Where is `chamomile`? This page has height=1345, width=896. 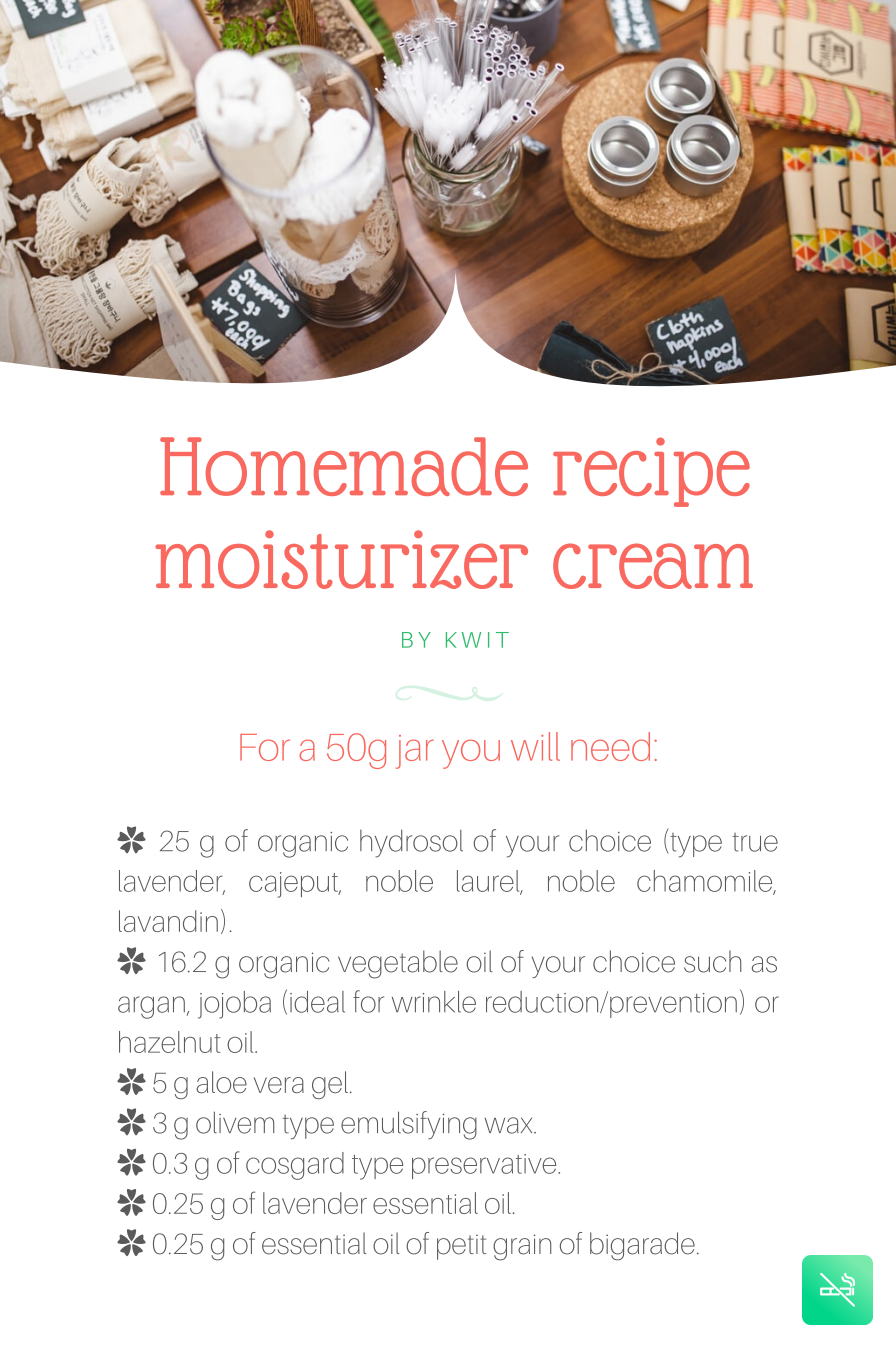
chamomile is located at coordinates (706, 882).
